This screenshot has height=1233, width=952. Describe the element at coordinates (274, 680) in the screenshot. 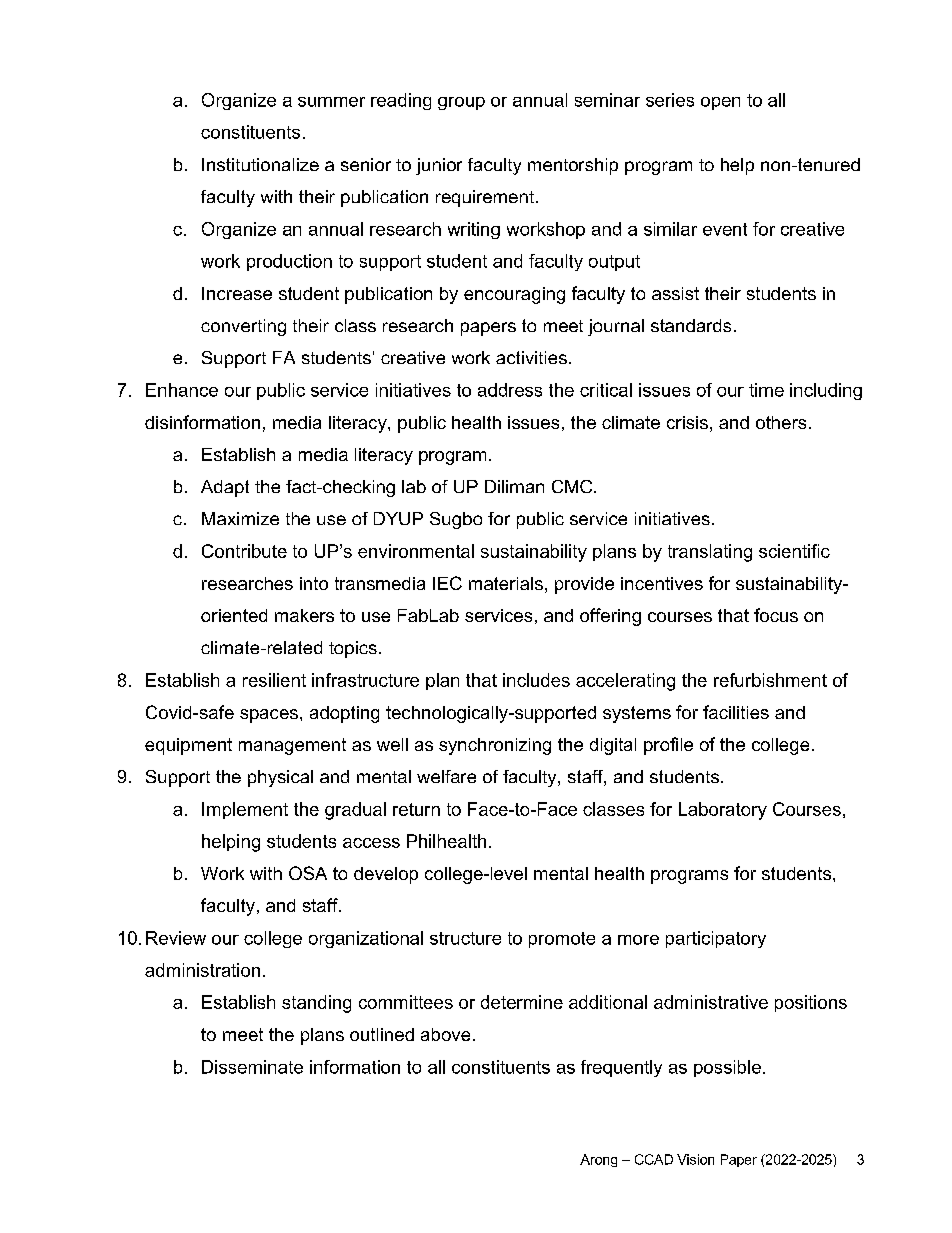

I see `resilient` at that location.
